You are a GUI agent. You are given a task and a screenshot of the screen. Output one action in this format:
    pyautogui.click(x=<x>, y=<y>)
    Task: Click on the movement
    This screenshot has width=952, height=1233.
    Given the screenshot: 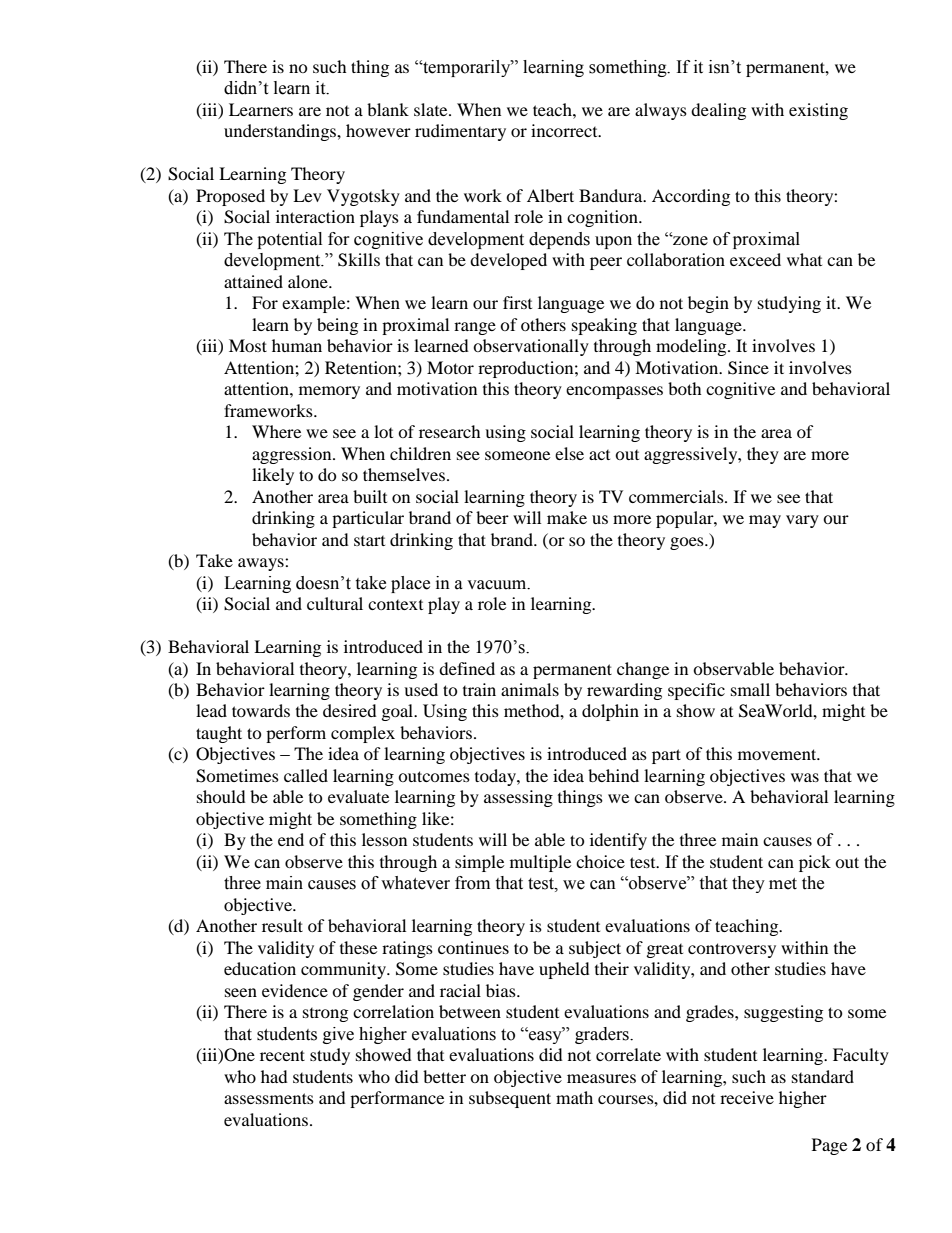 What is the action you would take?
    pyautogui.click(x=778, y=754)
